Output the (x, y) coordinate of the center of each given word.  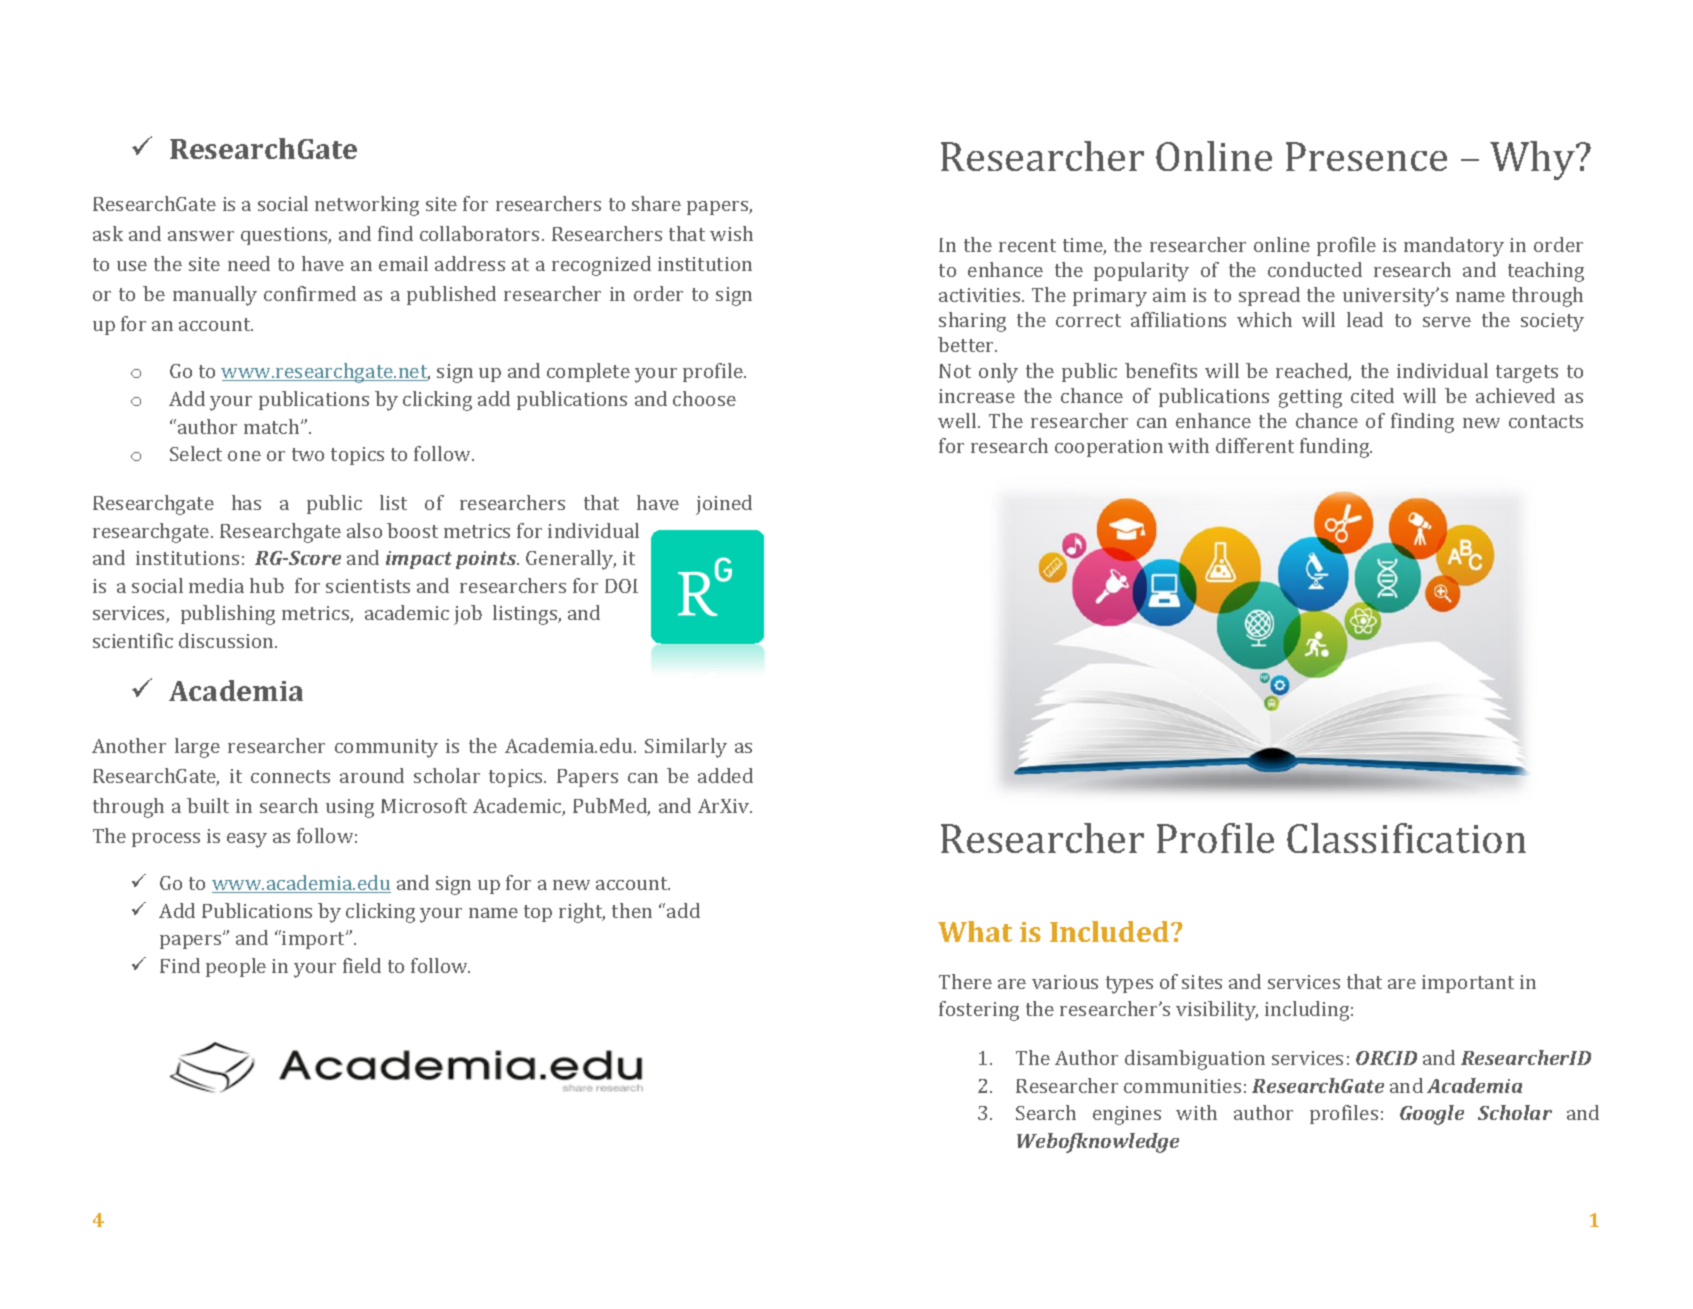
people (236, 967)
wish (731, 233)
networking (367, 206)
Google (1432, 1115)
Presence (1366, 156)
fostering (979, 1011)
